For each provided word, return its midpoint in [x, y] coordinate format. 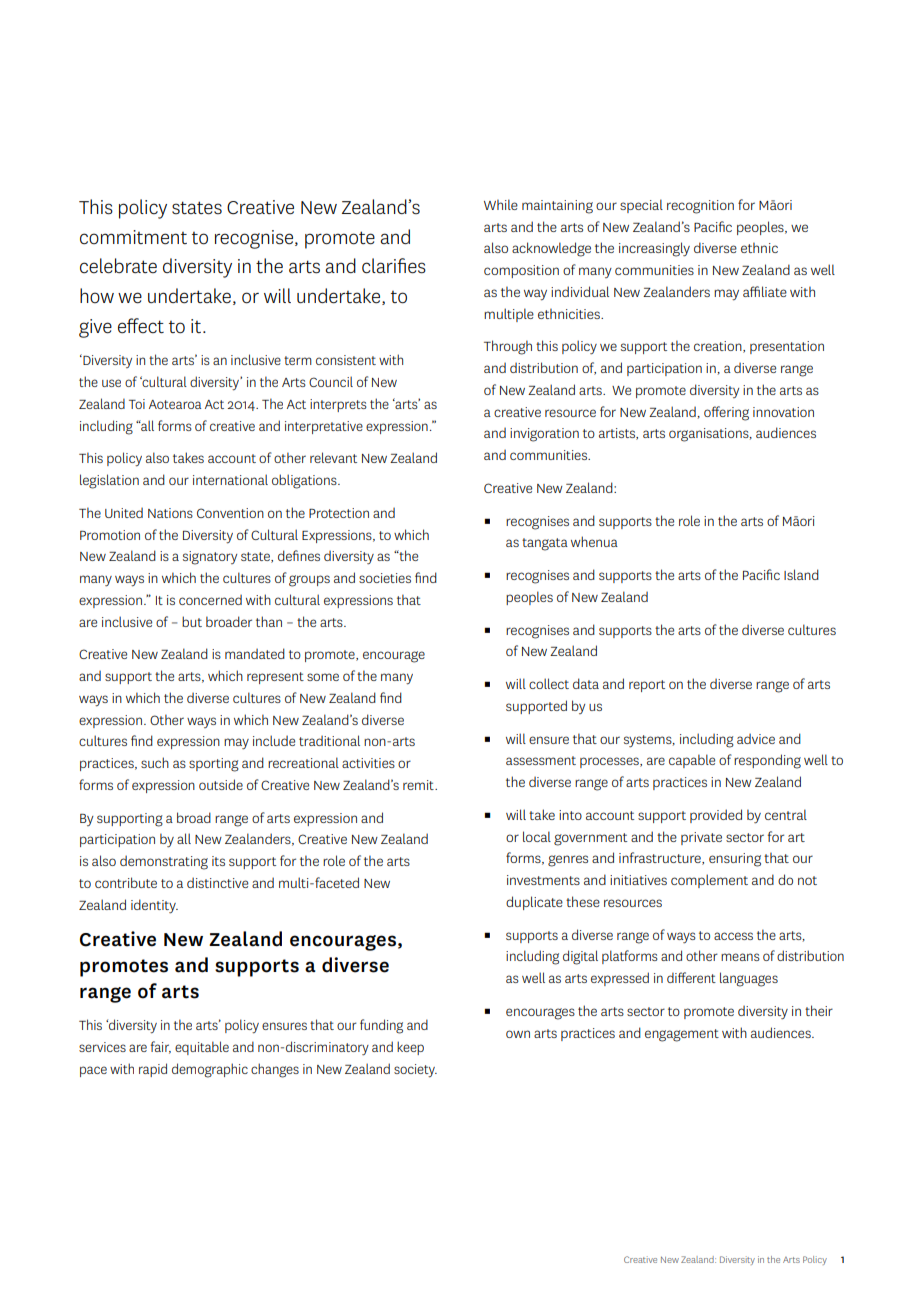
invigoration [544, 435]
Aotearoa [175, 404]
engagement [682, 1035]
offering [726, 413]
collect [549, 683]
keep [410, 1048]
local [537, 836]
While [501, 204]
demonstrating [164, 862]
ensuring [735, 860]
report [647, 686]
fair [161, 1047]
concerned [210, 600]
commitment [133, 237]
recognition [700, 207]
